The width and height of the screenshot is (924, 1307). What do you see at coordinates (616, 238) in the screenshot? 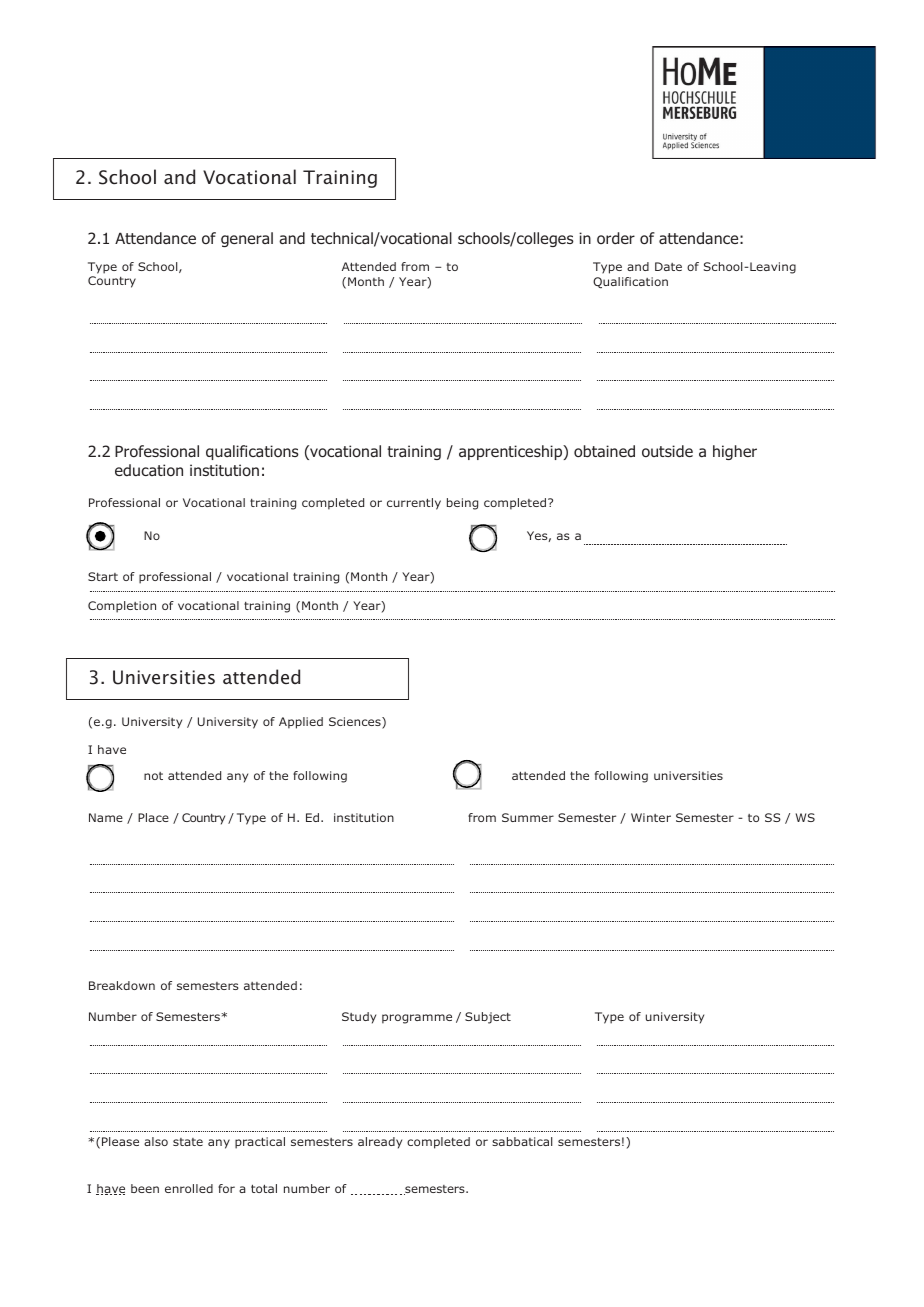
I see `order` at bounding box center [616, 238].
